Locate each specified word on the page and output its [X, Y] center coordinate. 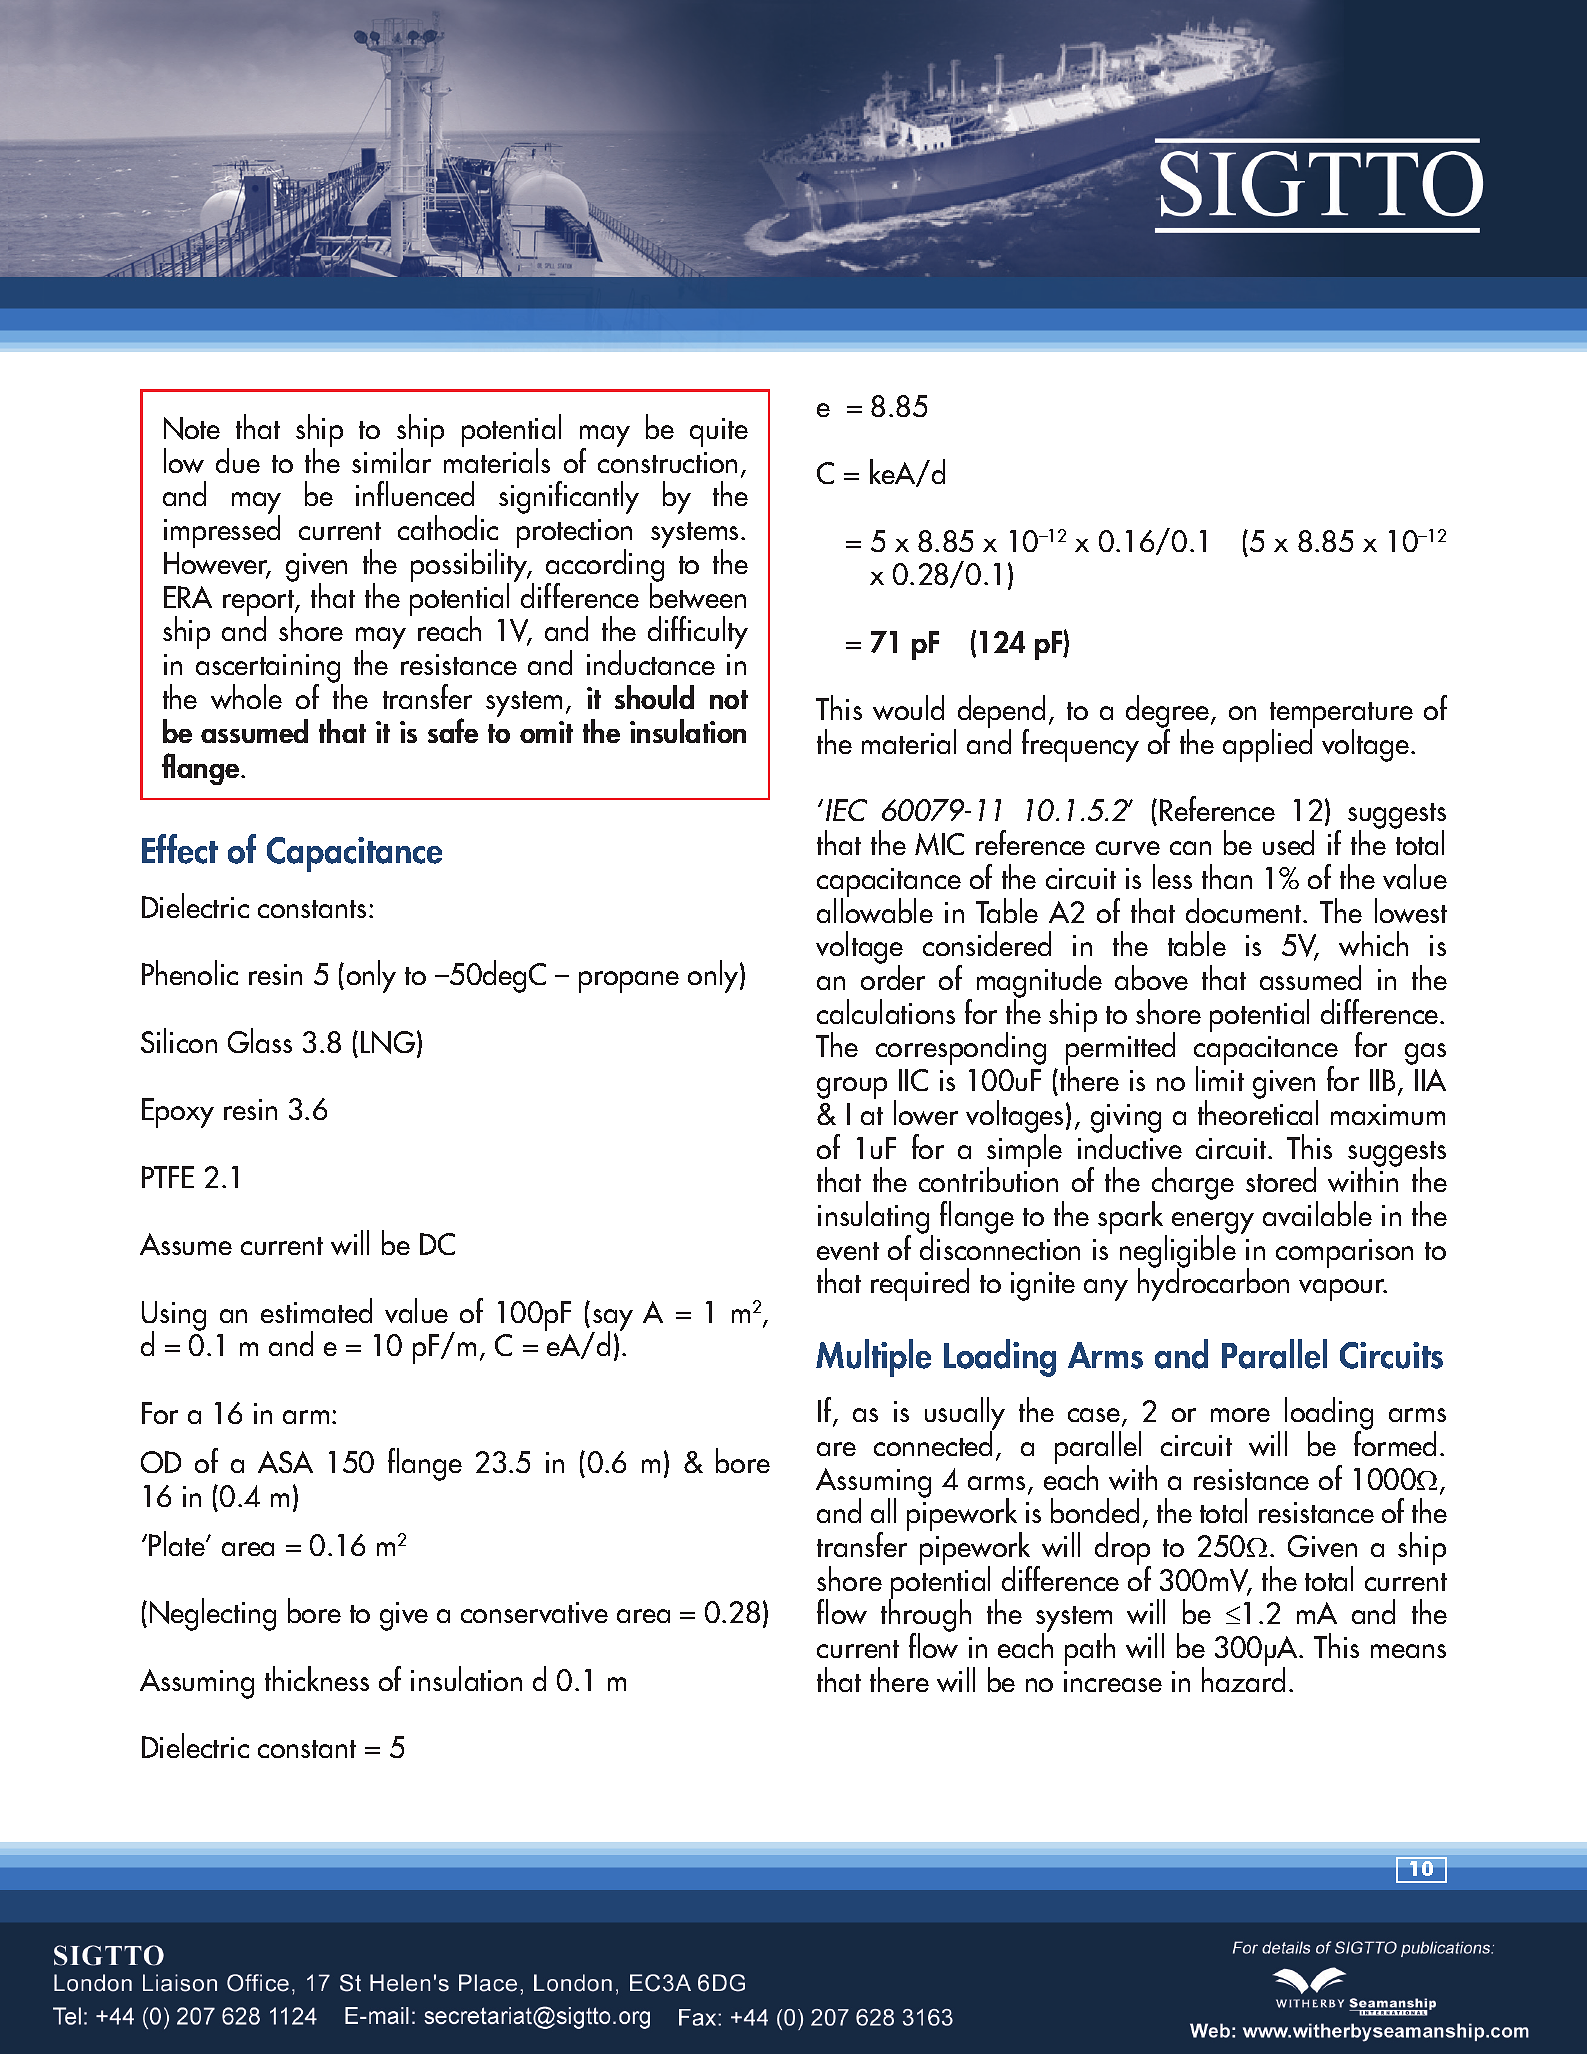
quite [719, 432]
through [926, 1616]
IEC [846, 810]
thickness [317, 1678]
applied [1269, 744]
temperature [1341, 716]
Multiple [873, 1358]
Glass [260, 1040]
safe [453, 730]
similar [392, 459]
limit [1220, 1077]
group [852, 1088]
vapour [1343, 1290]
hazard [1243, 1678]
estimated [316, 1310]
